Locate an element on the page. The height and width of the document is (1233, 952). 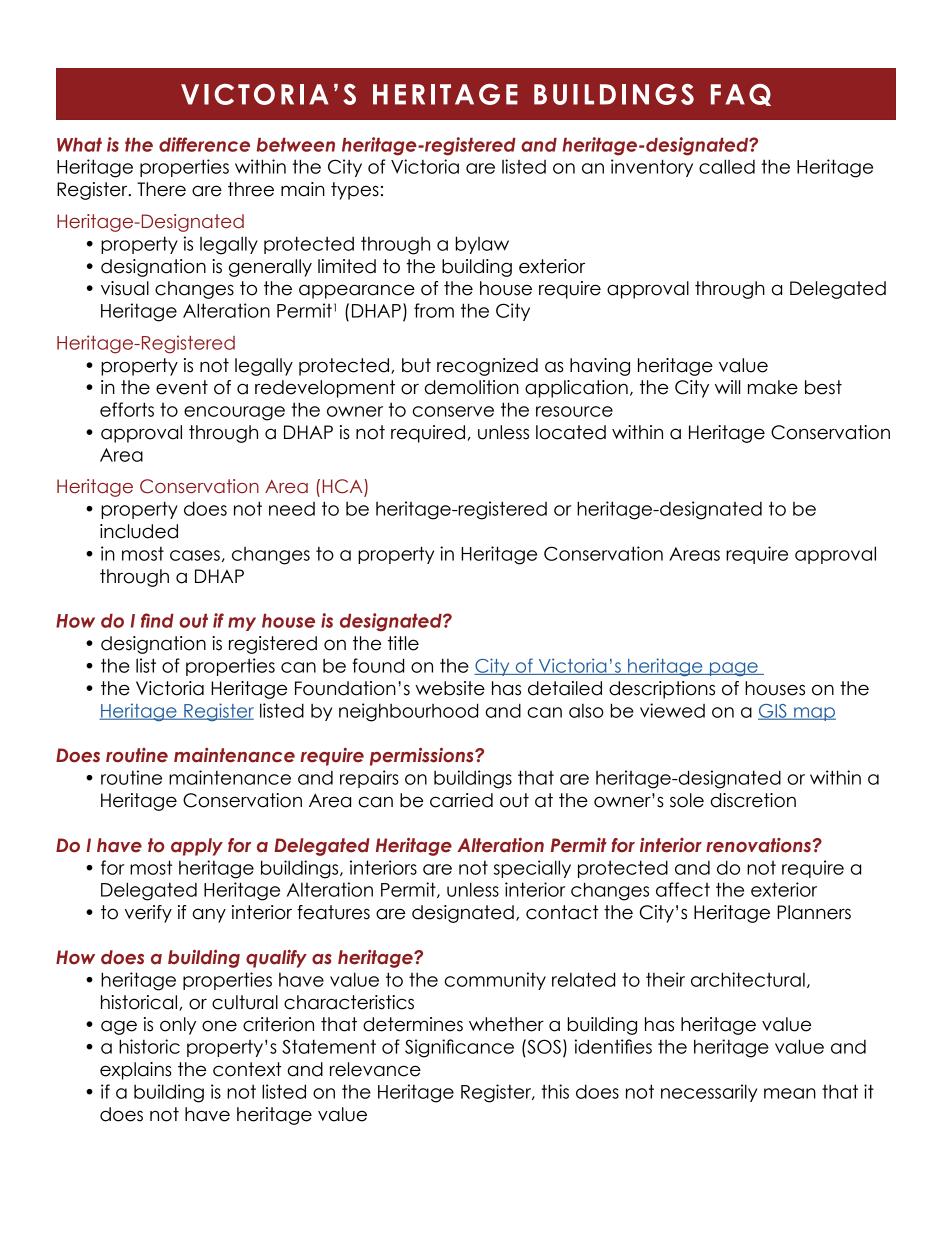
called is located at coordinates (727, 166).
